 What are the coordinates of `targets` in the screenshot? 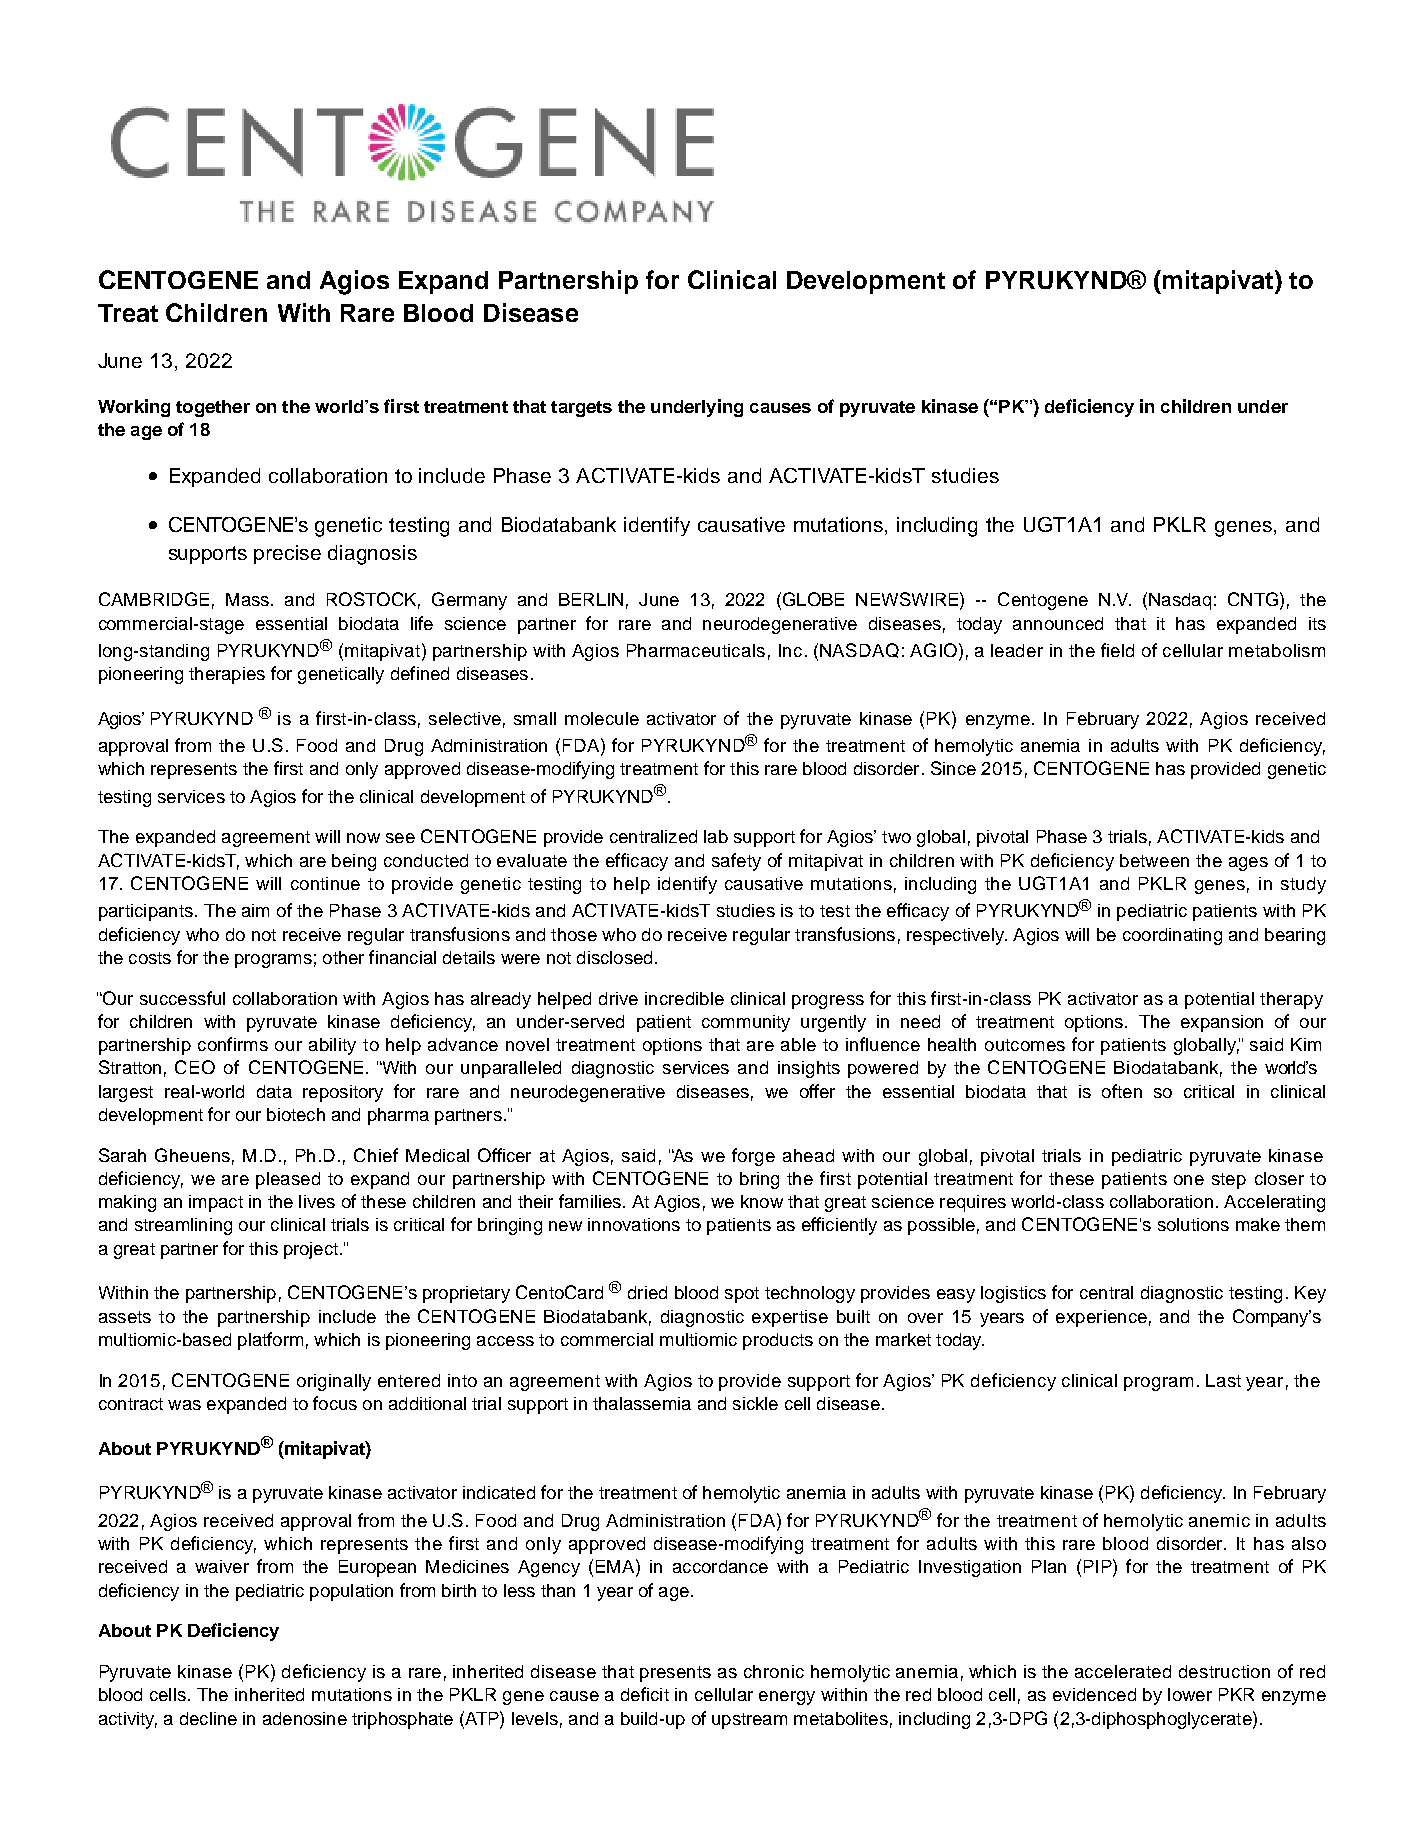 It's located at (581, 409).
